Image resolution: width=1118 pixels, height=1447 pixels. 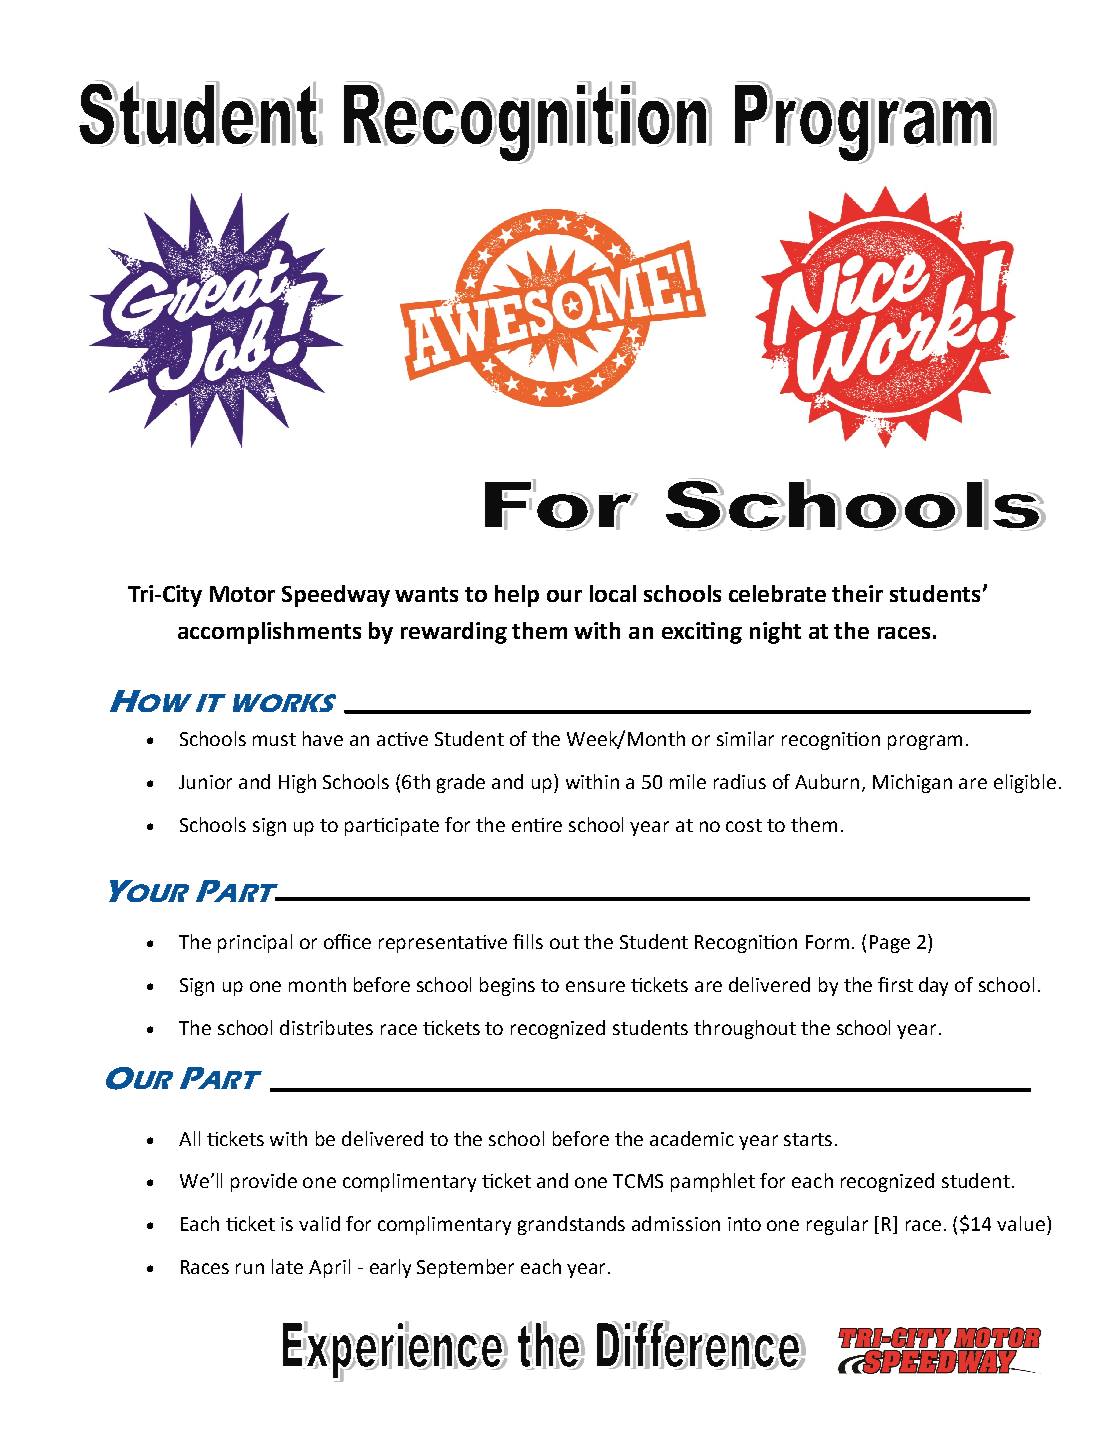 What do you see at coordinates (613, 593) in the image?
I see `local` at bounding box center [613, 593].
